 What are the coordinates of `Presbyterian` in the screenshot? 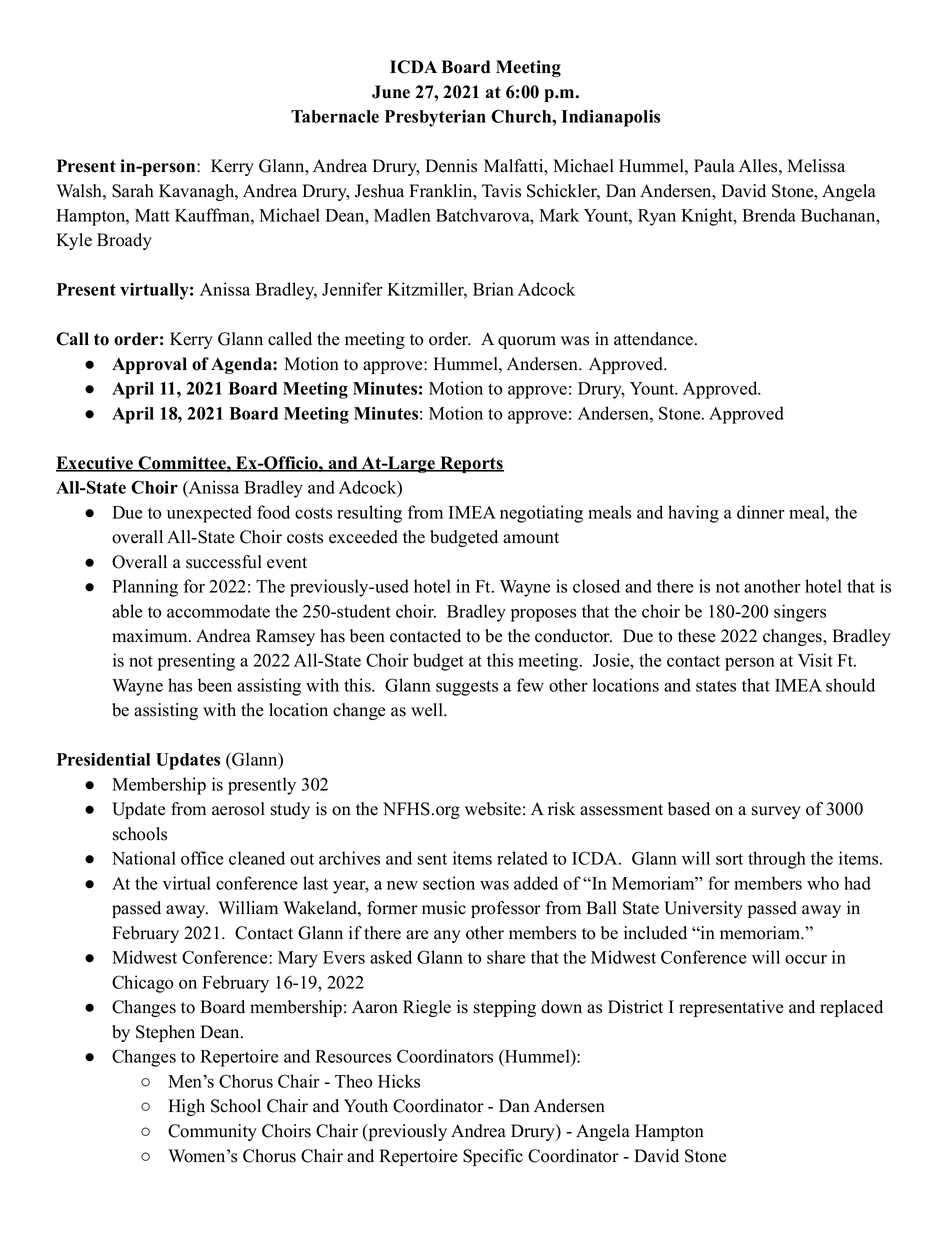 It's located at (435, 118).
